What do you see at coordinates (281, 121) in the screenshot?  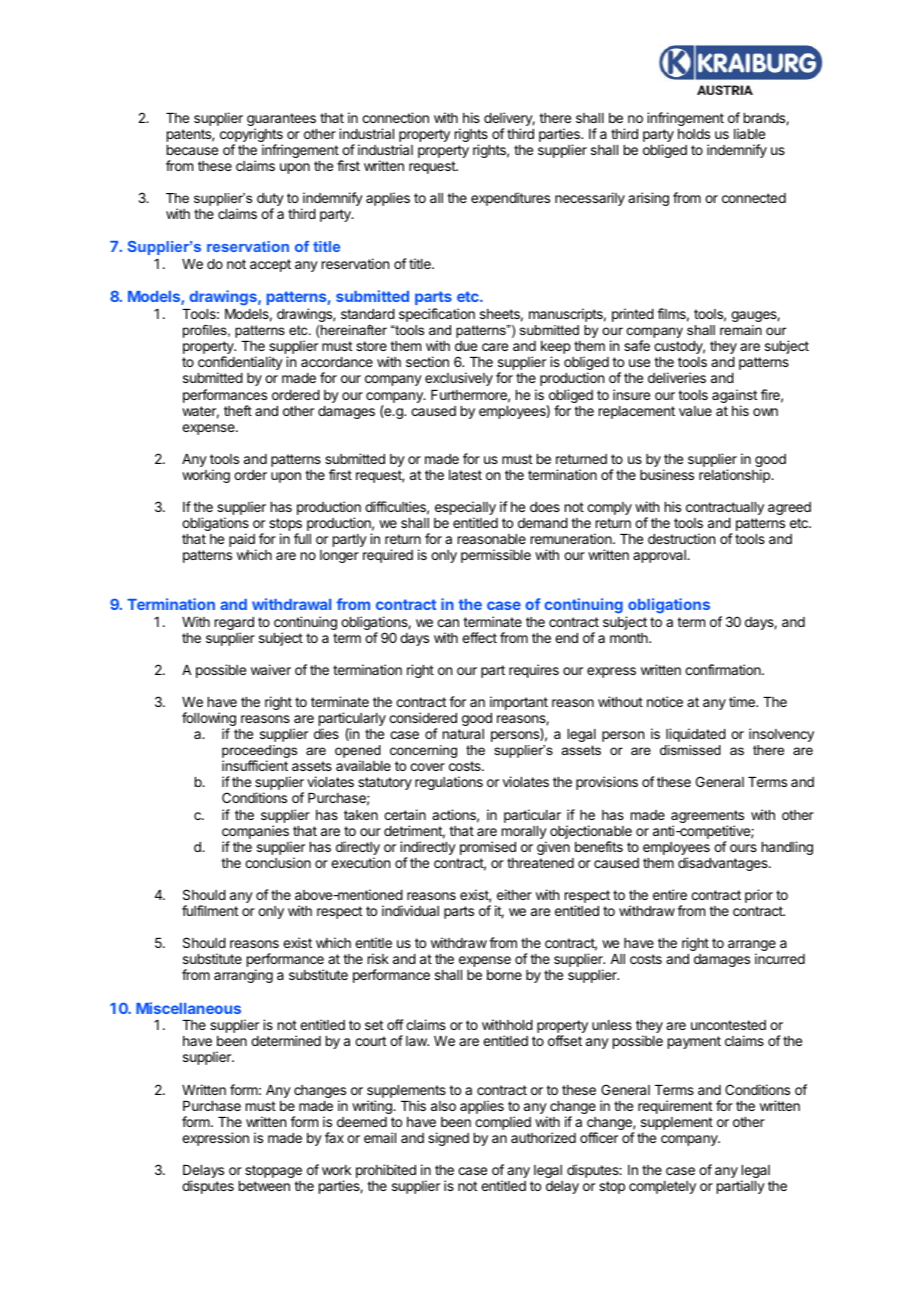 I see `guarantees` at bounding box center [281, 121].
